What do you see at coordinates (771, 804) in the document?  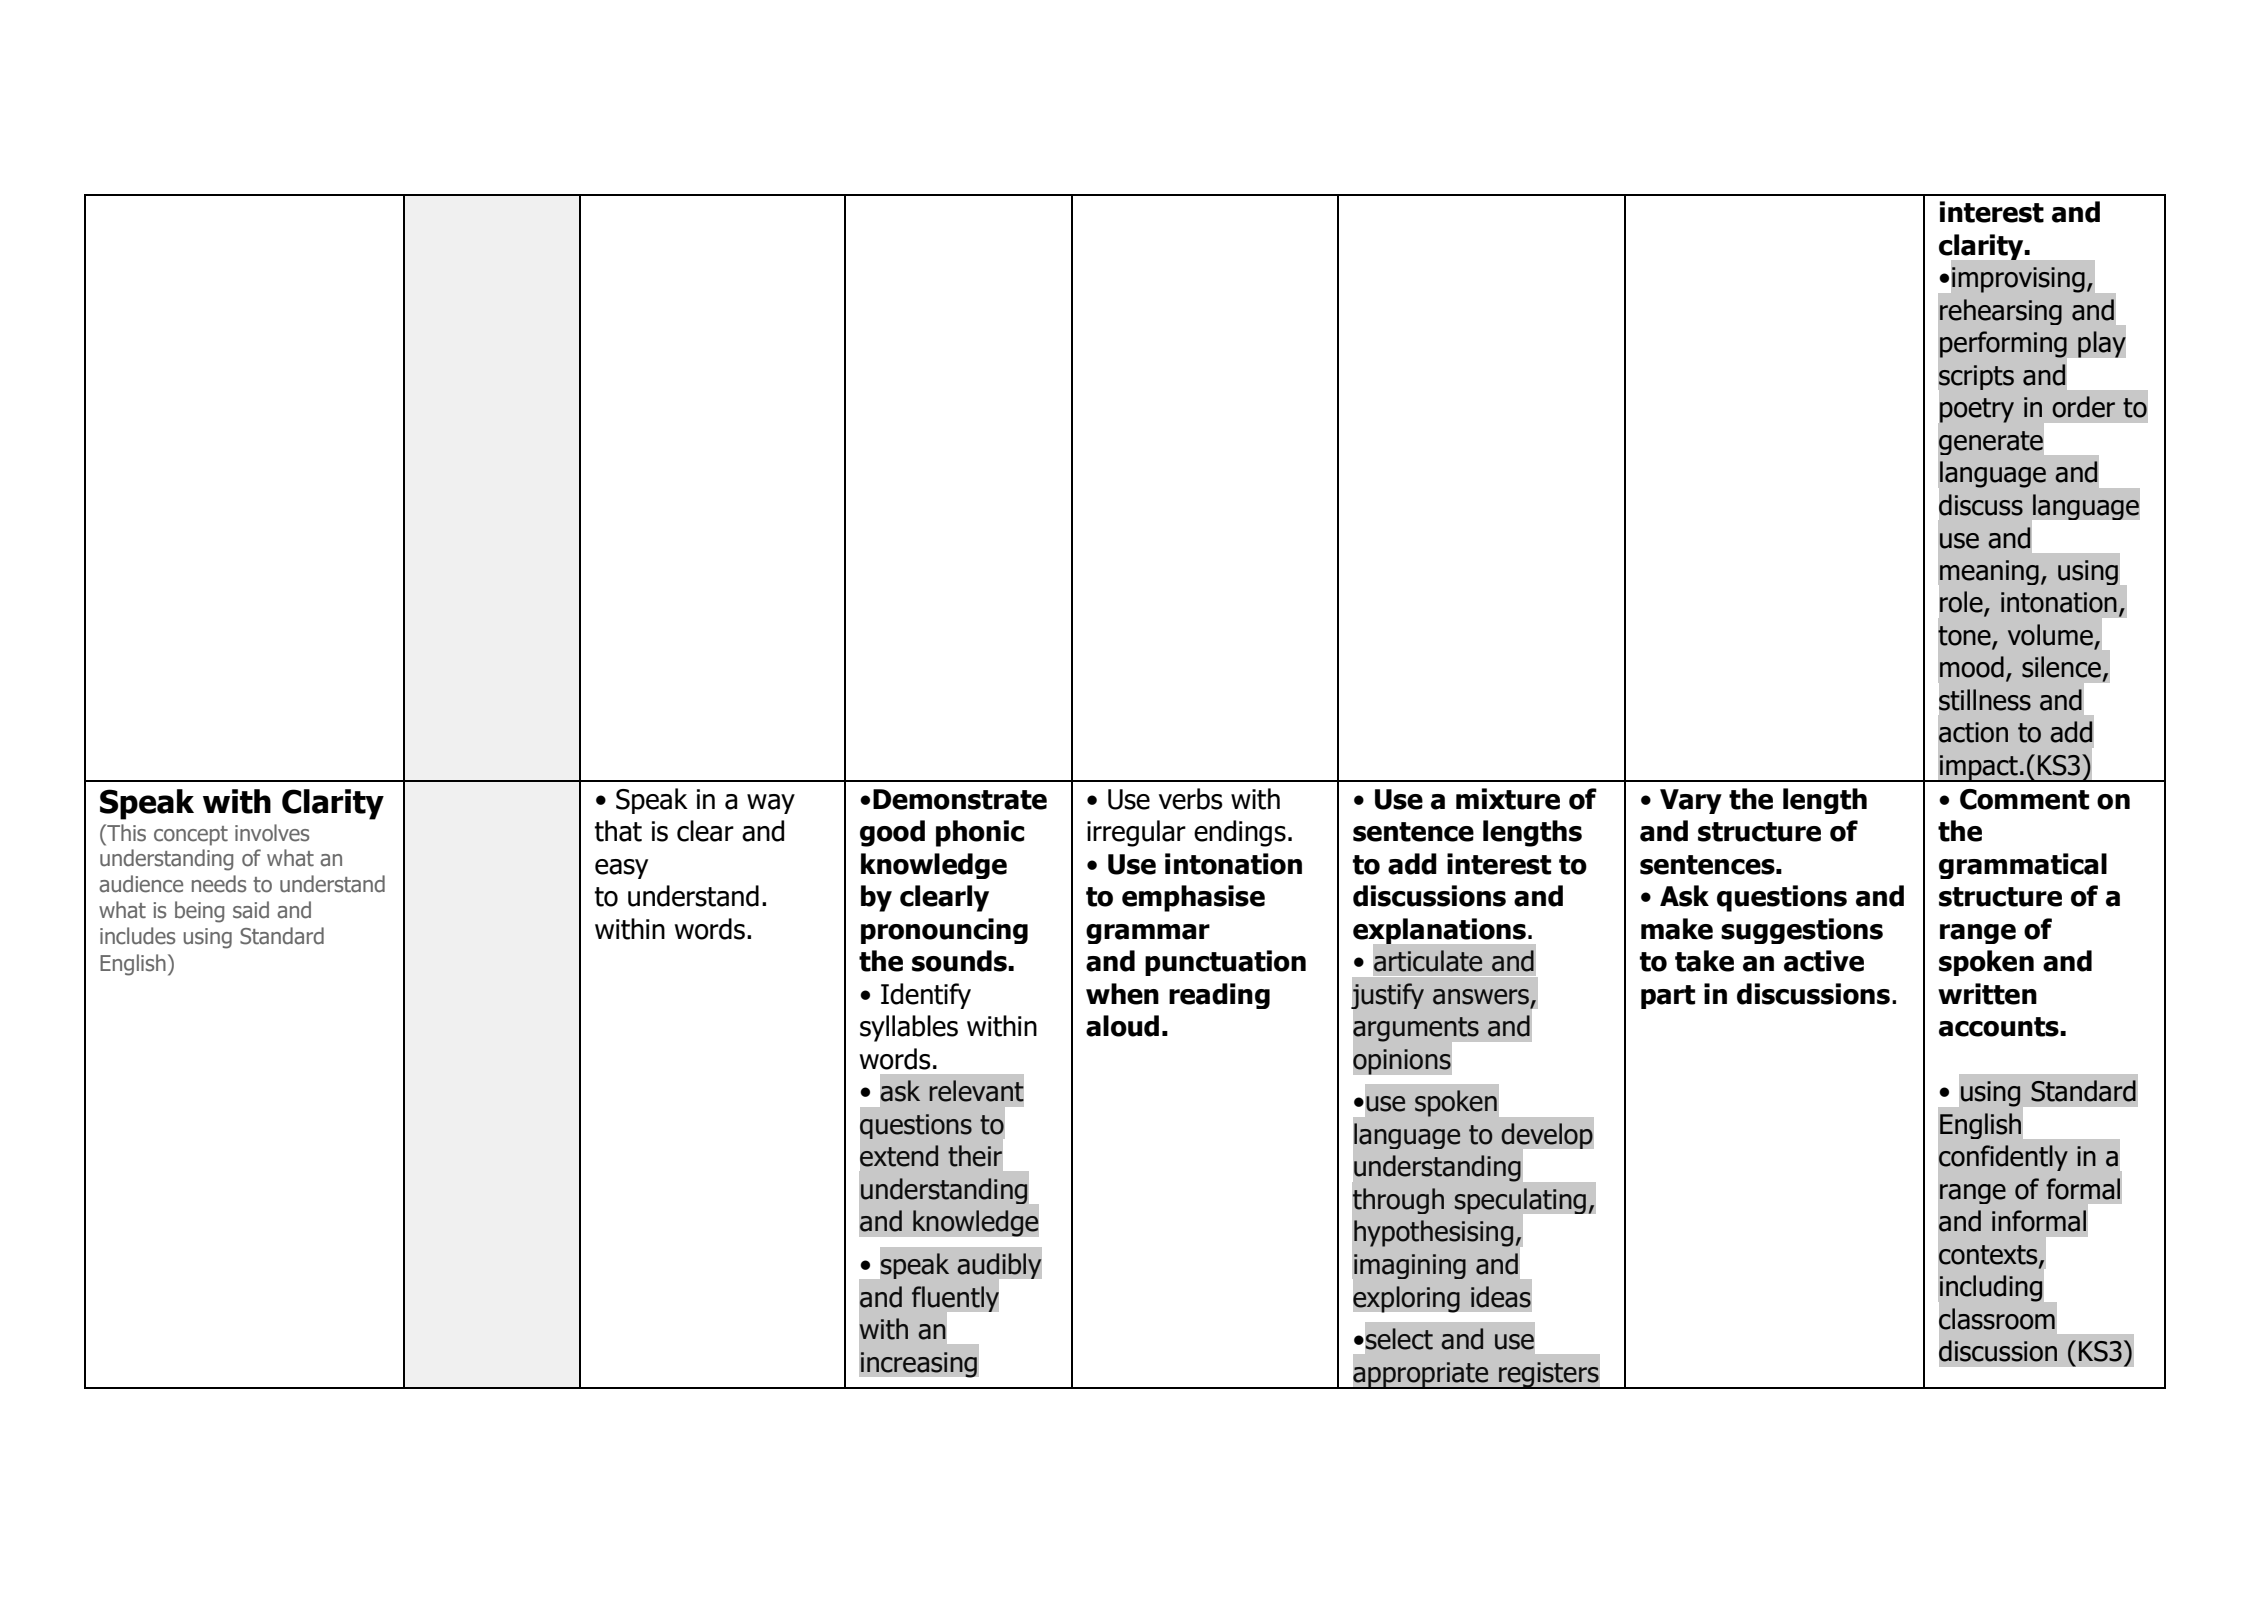 I see `way` at bounding box center [771, 804].
